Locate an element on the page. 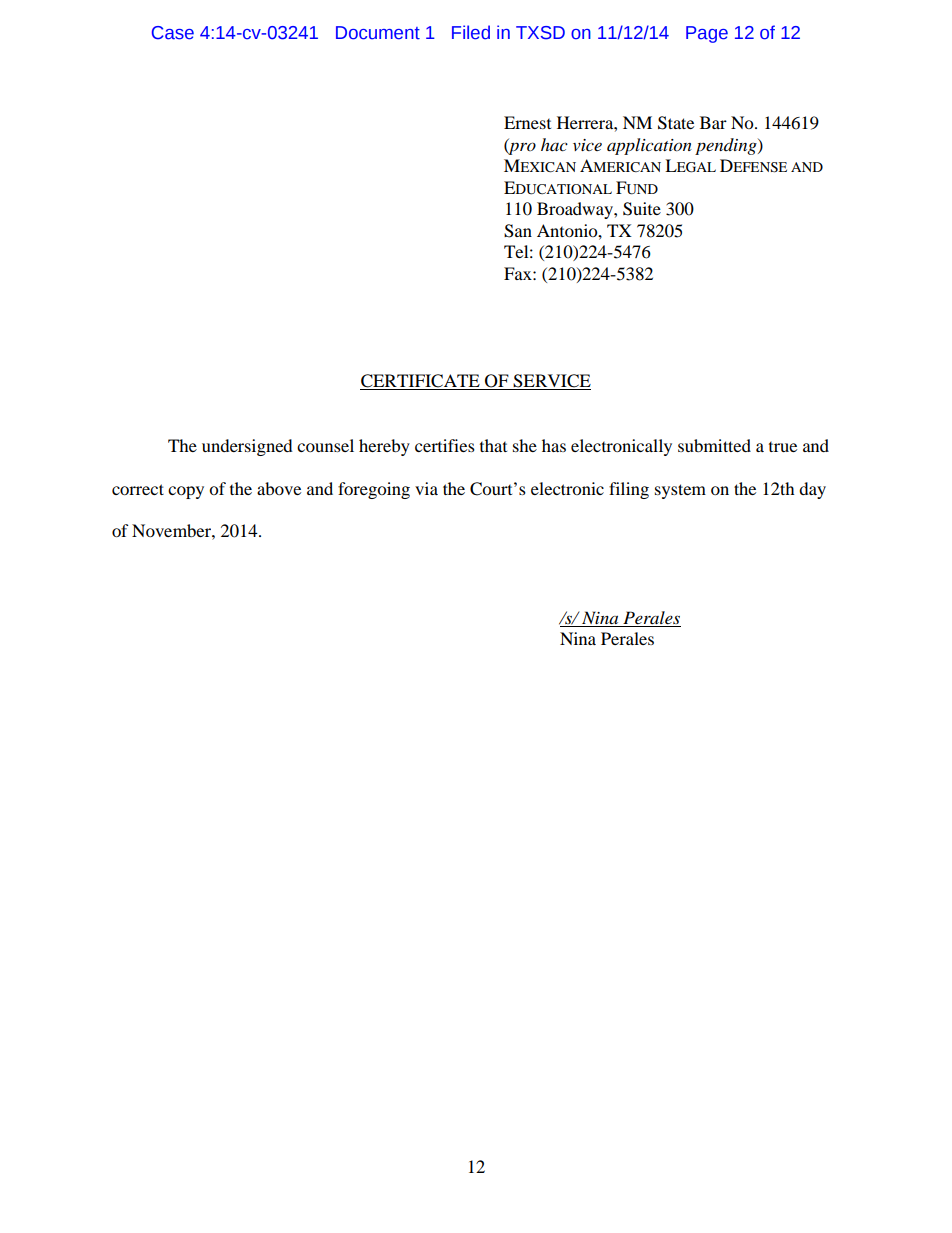 This image has height=1233, width=952. Page is located at coordinates (707, 34).
